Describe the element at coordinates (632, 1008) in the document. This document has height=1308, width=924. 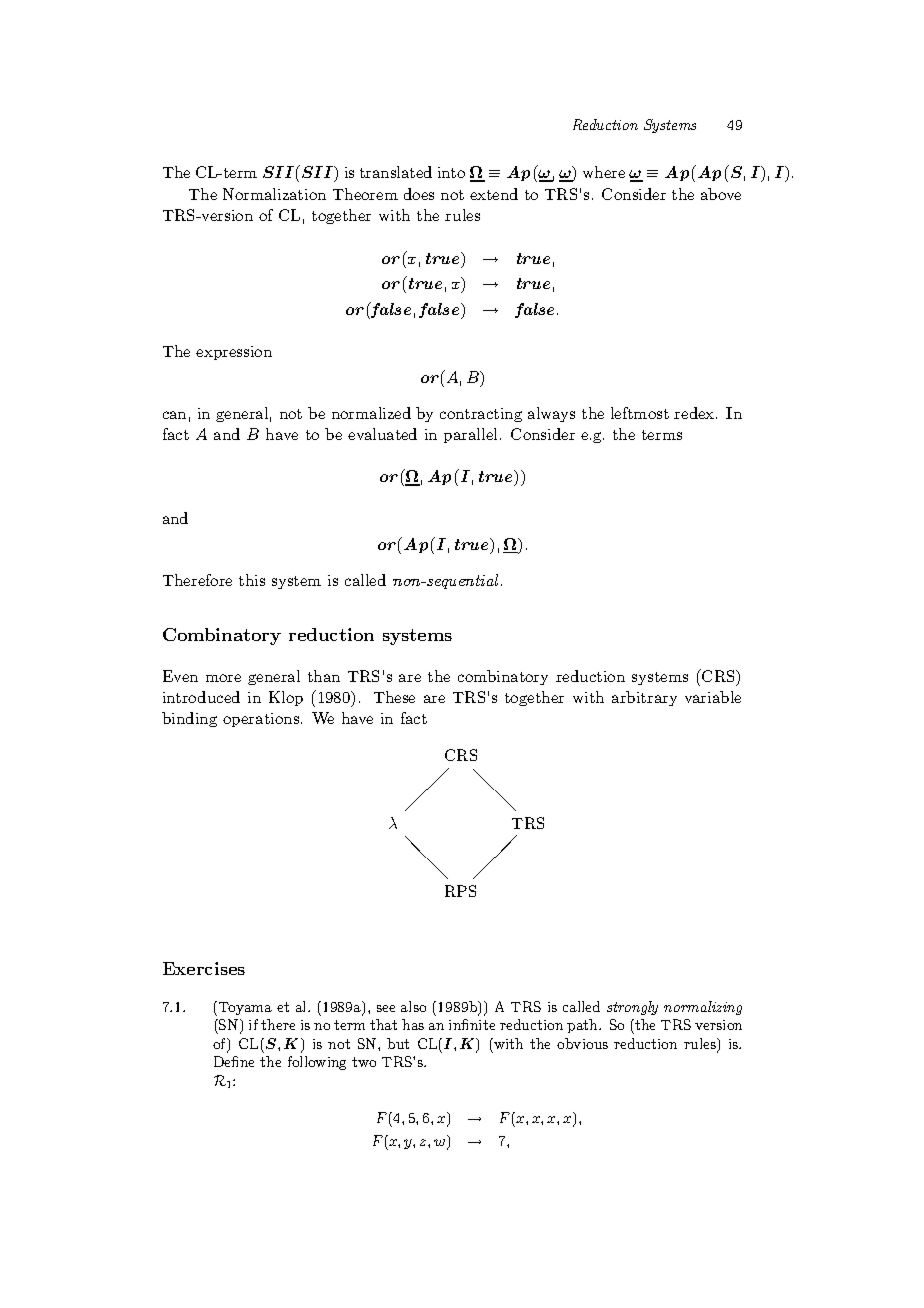
I see `strongly` at that location.
